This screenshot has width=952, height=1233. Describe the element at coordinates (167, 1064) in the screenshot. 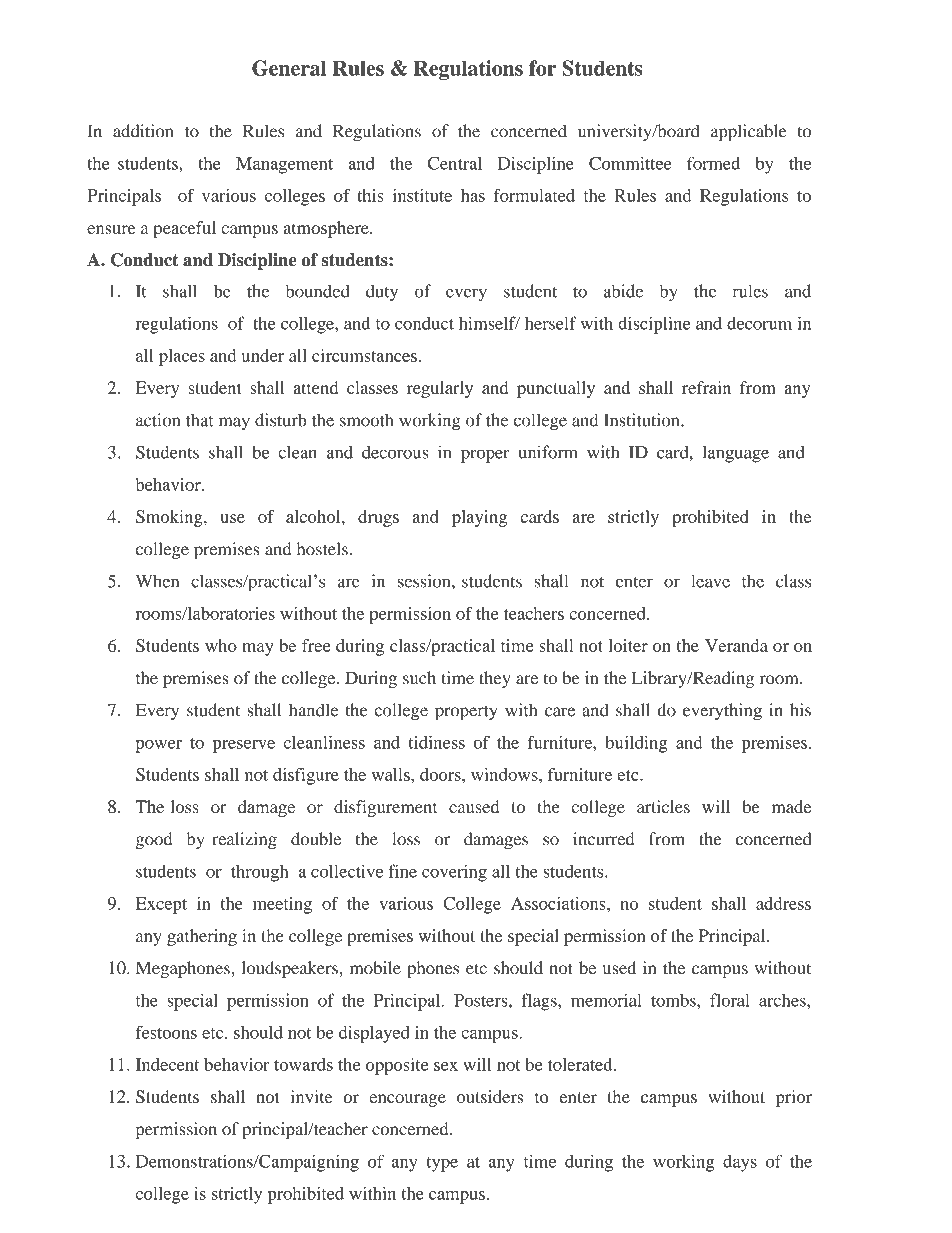

I see `Indecent` at that location.
